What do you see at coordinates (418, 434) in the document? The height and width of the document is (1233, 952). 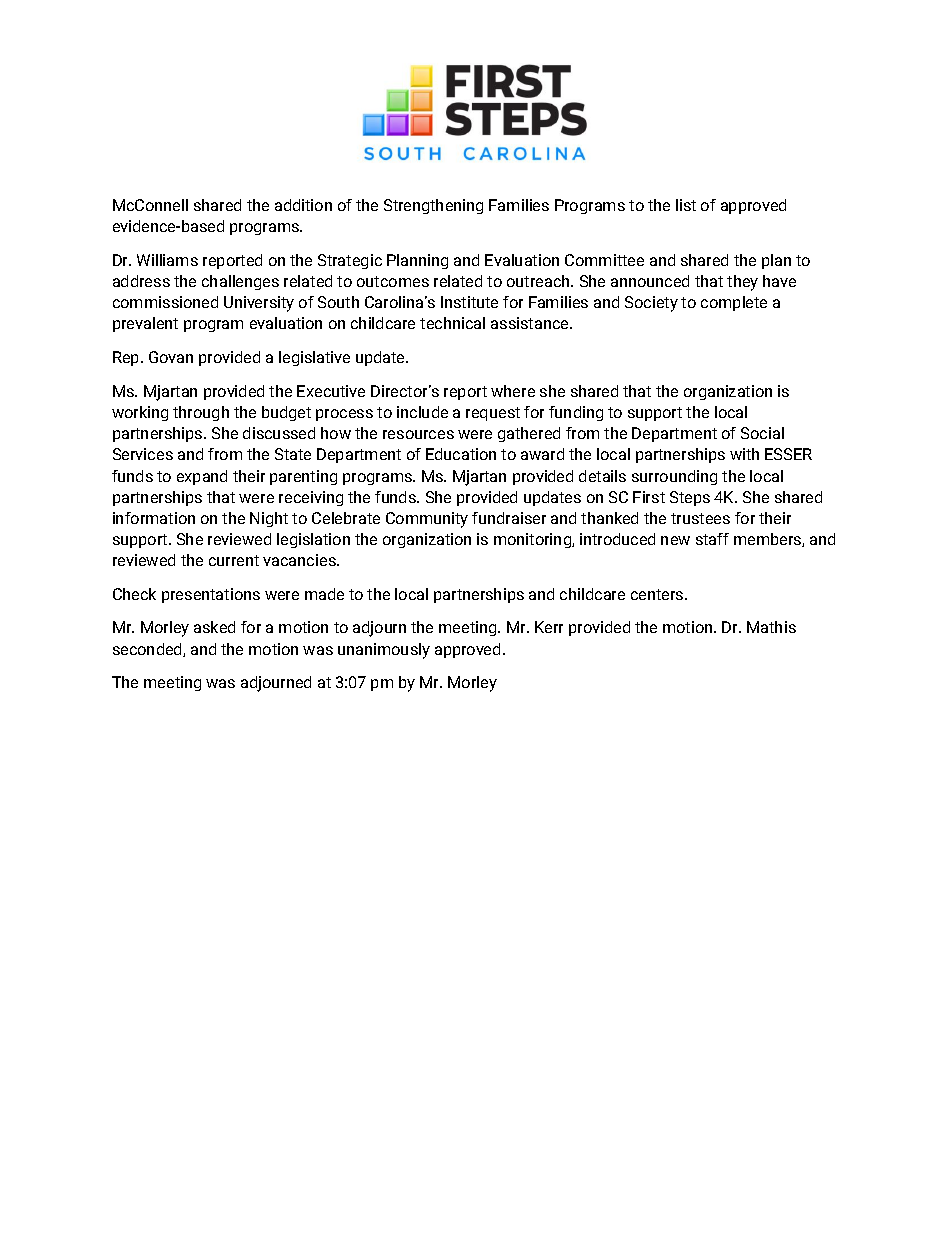 I see `resources` at bounding box center [418, 434].
